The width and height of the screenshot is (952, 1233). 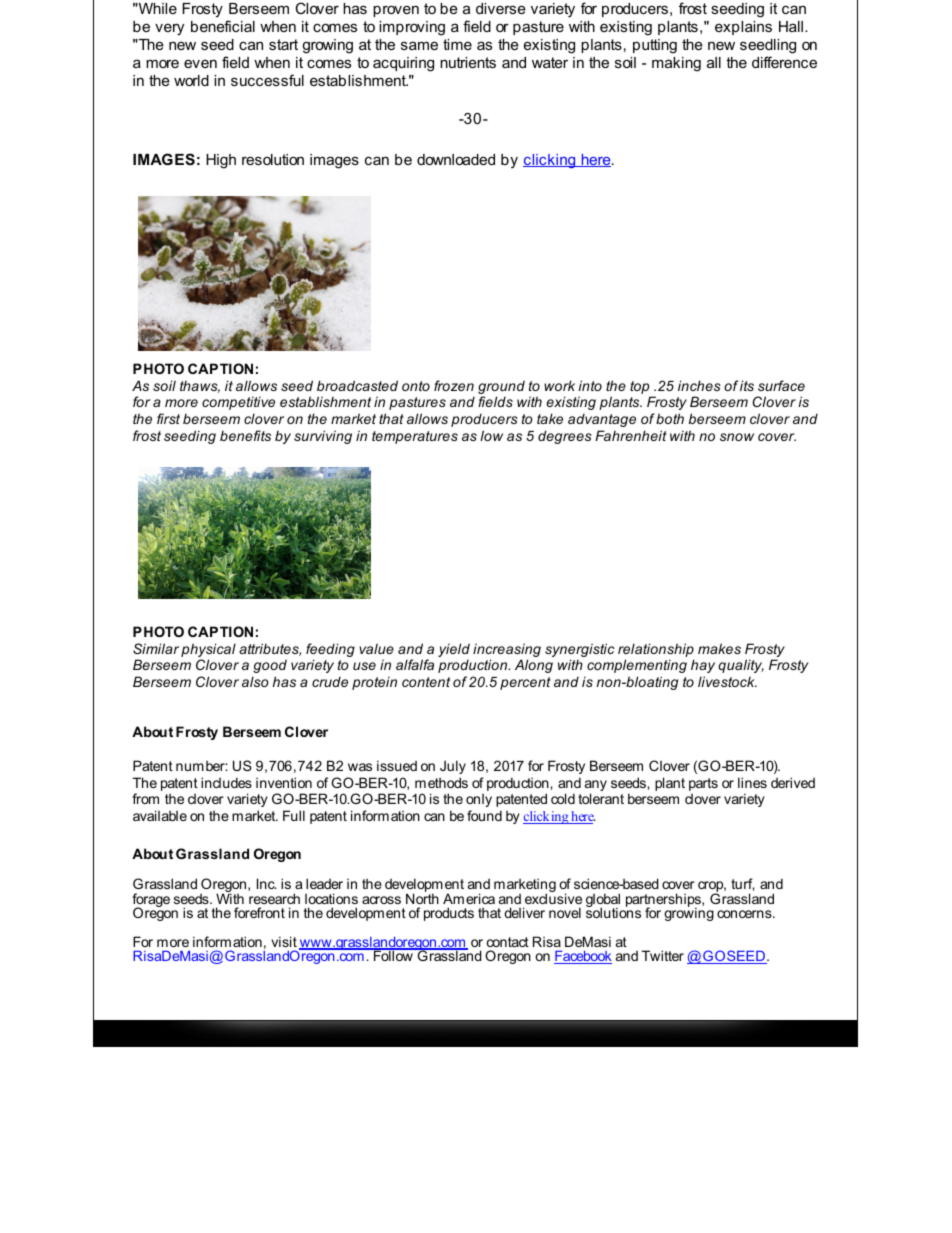 What do you see at coordinates (454, 650) in the screenshot?
I see `yield` at bounding box center [454, 650].
